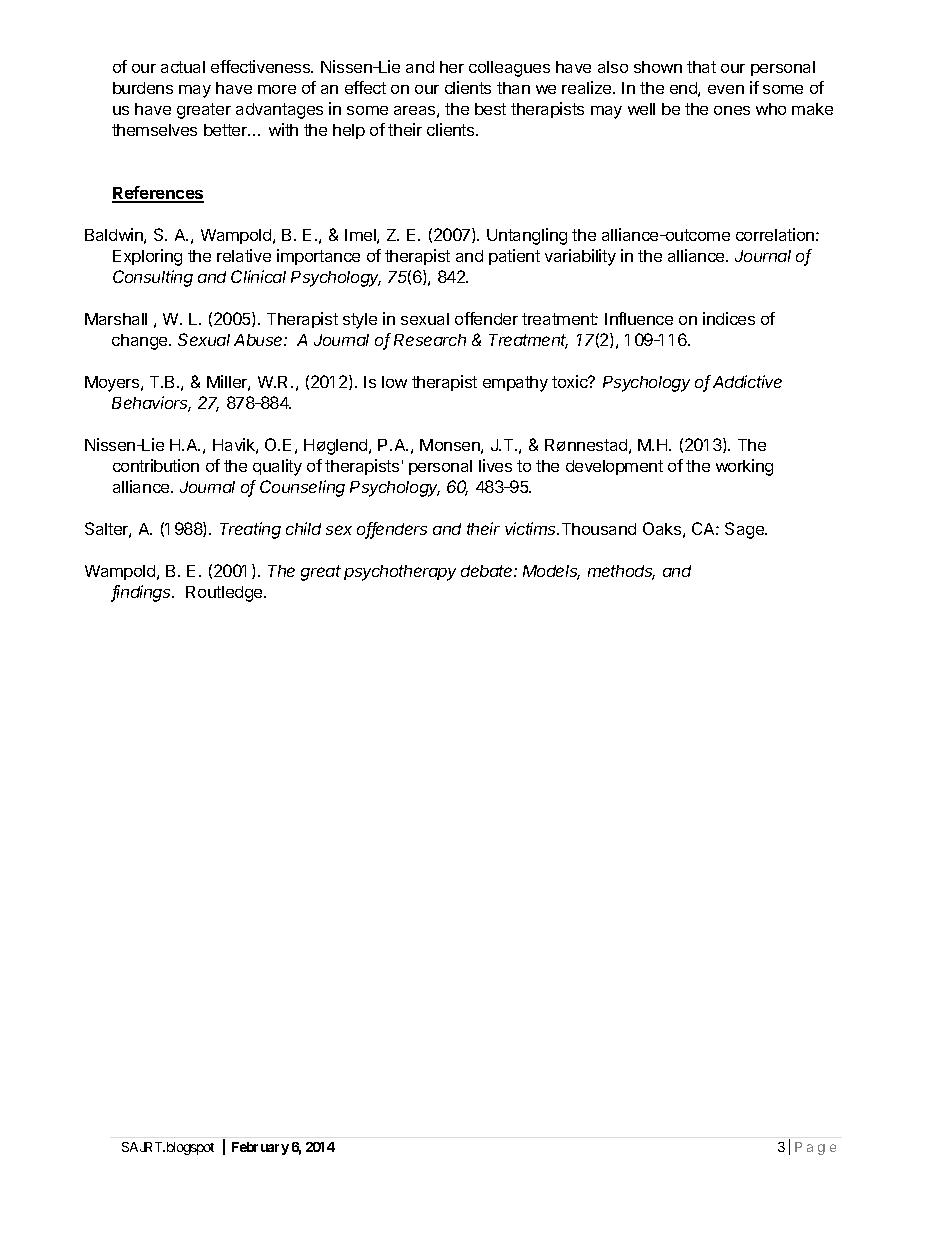 This document has width=952, height=1233. I want to click on February, so click(260, 1148).
